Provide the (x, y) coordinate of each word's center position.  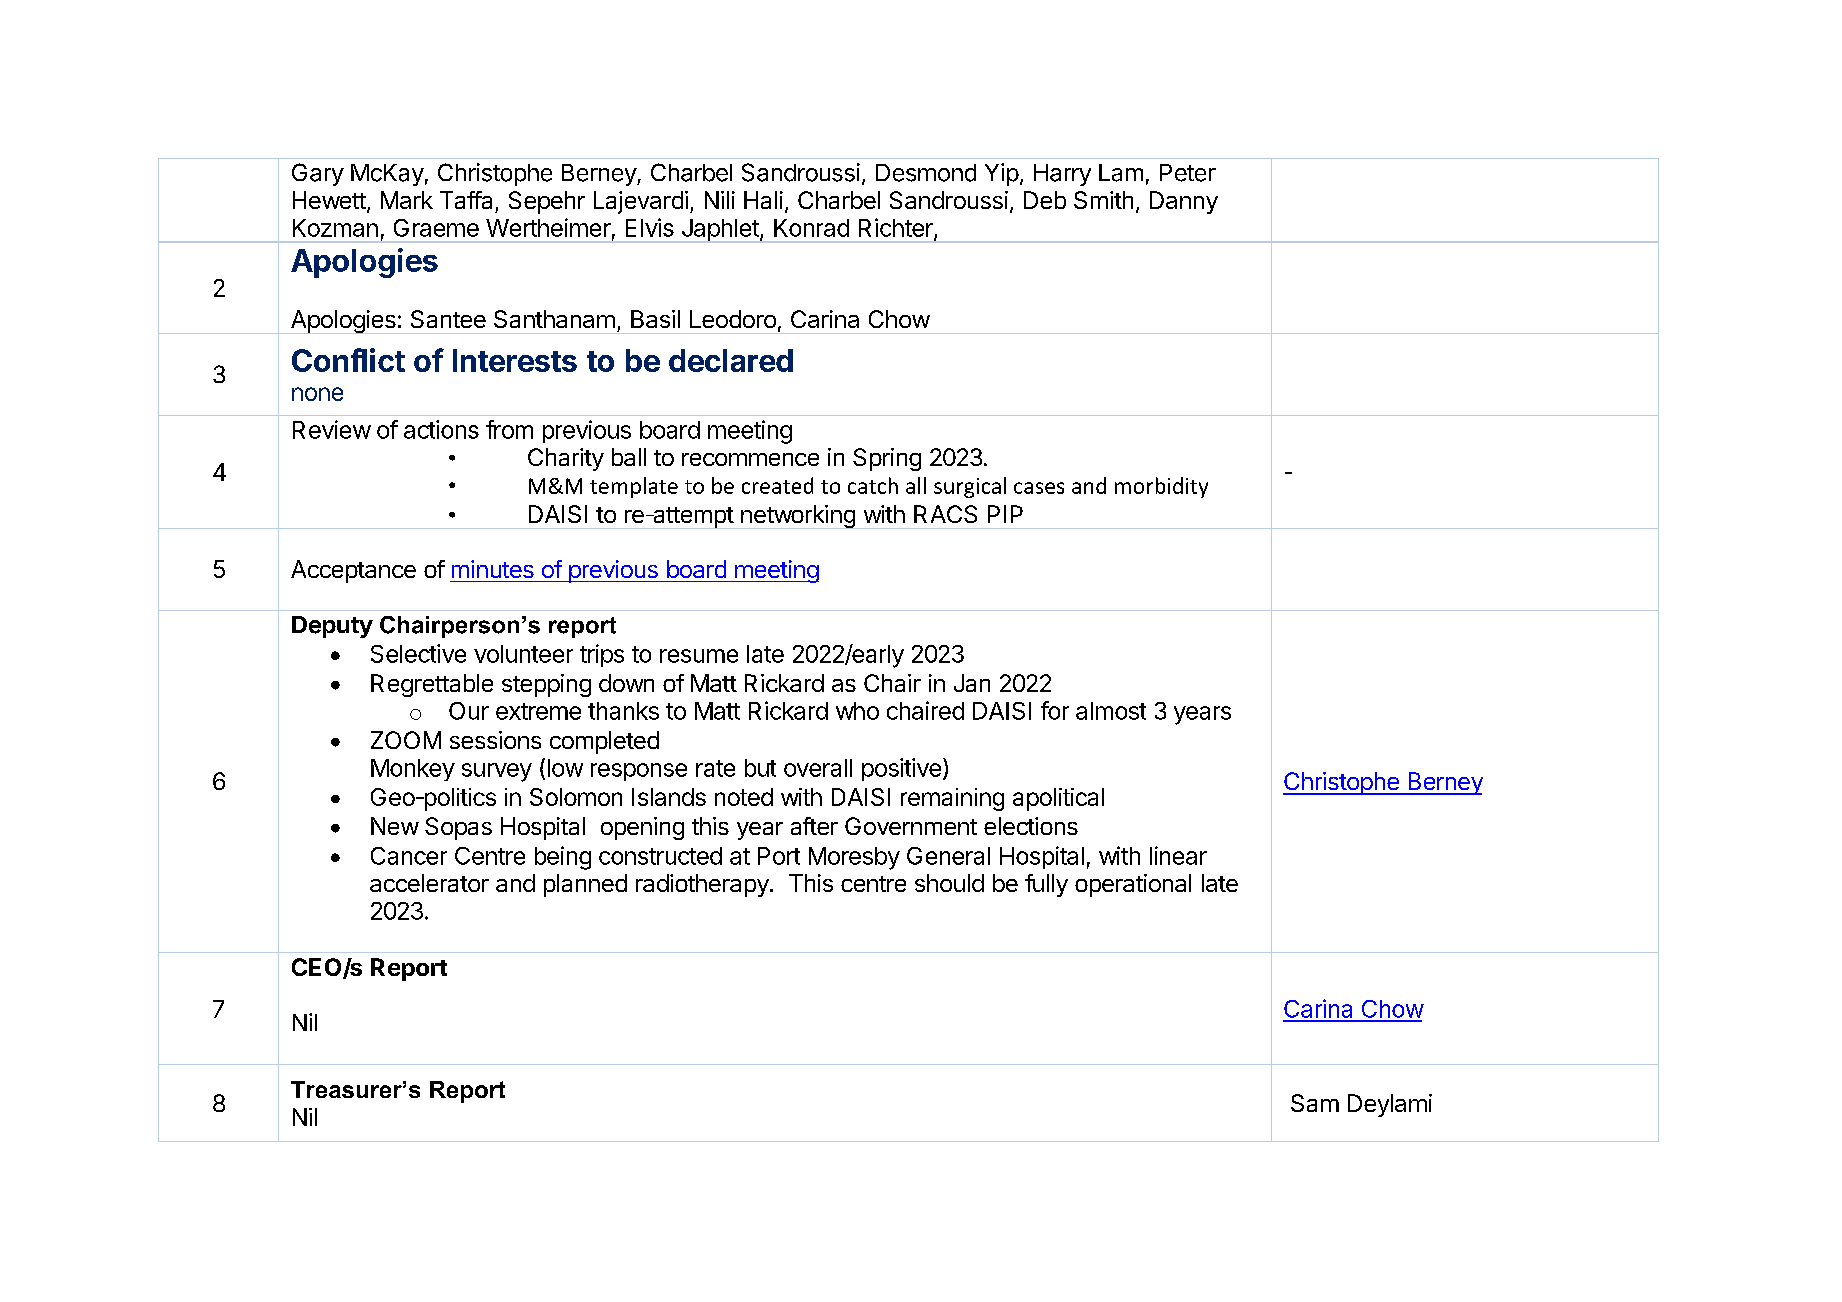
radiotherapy (702, 885)
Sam (1315, 1103)
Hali (763, 200)
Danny (1184, 202)
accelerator (429, 883)
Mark (407, 200)
